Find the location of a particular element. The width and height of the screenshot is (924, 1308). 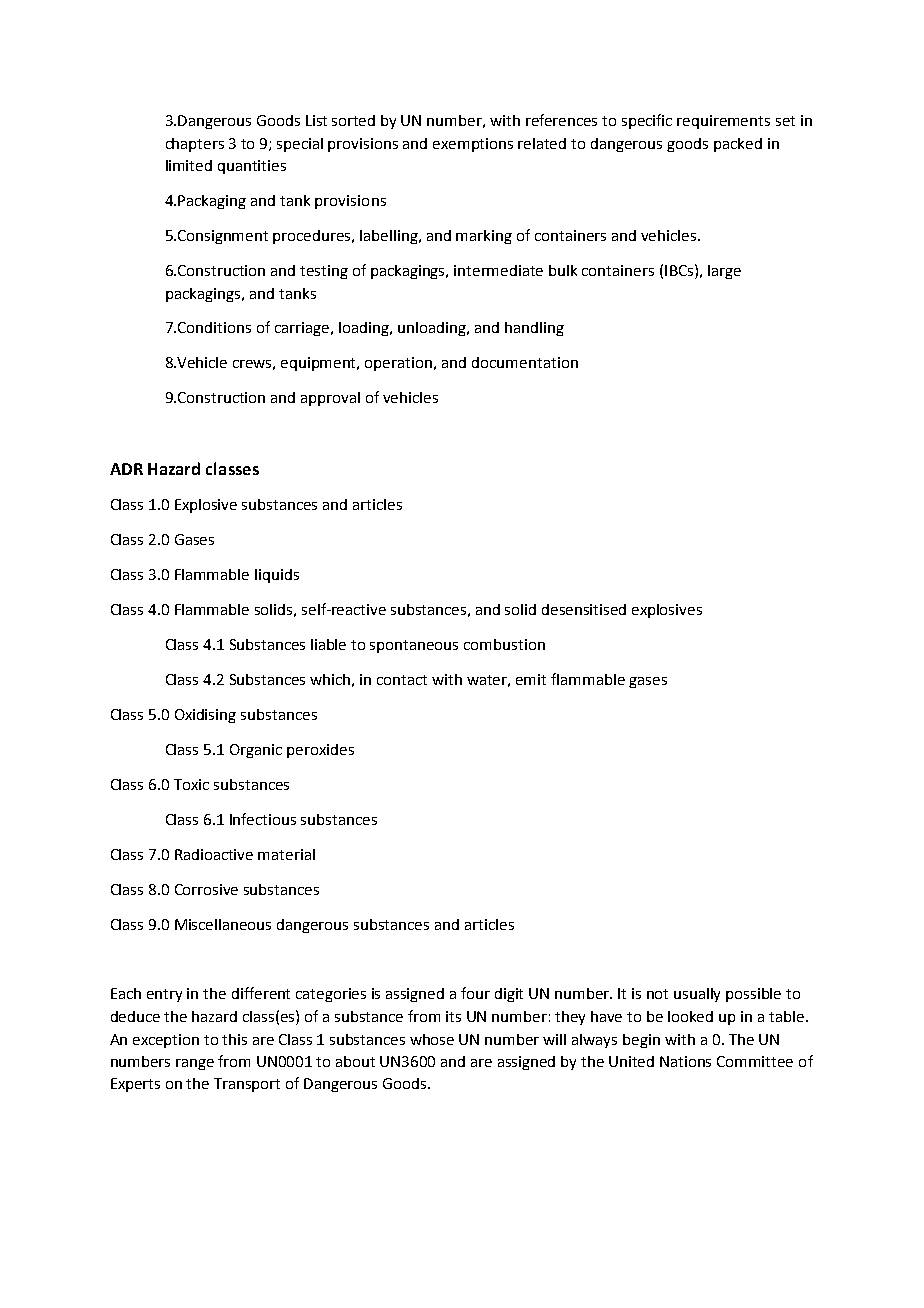

packed is located at coordinates (738, 145).
